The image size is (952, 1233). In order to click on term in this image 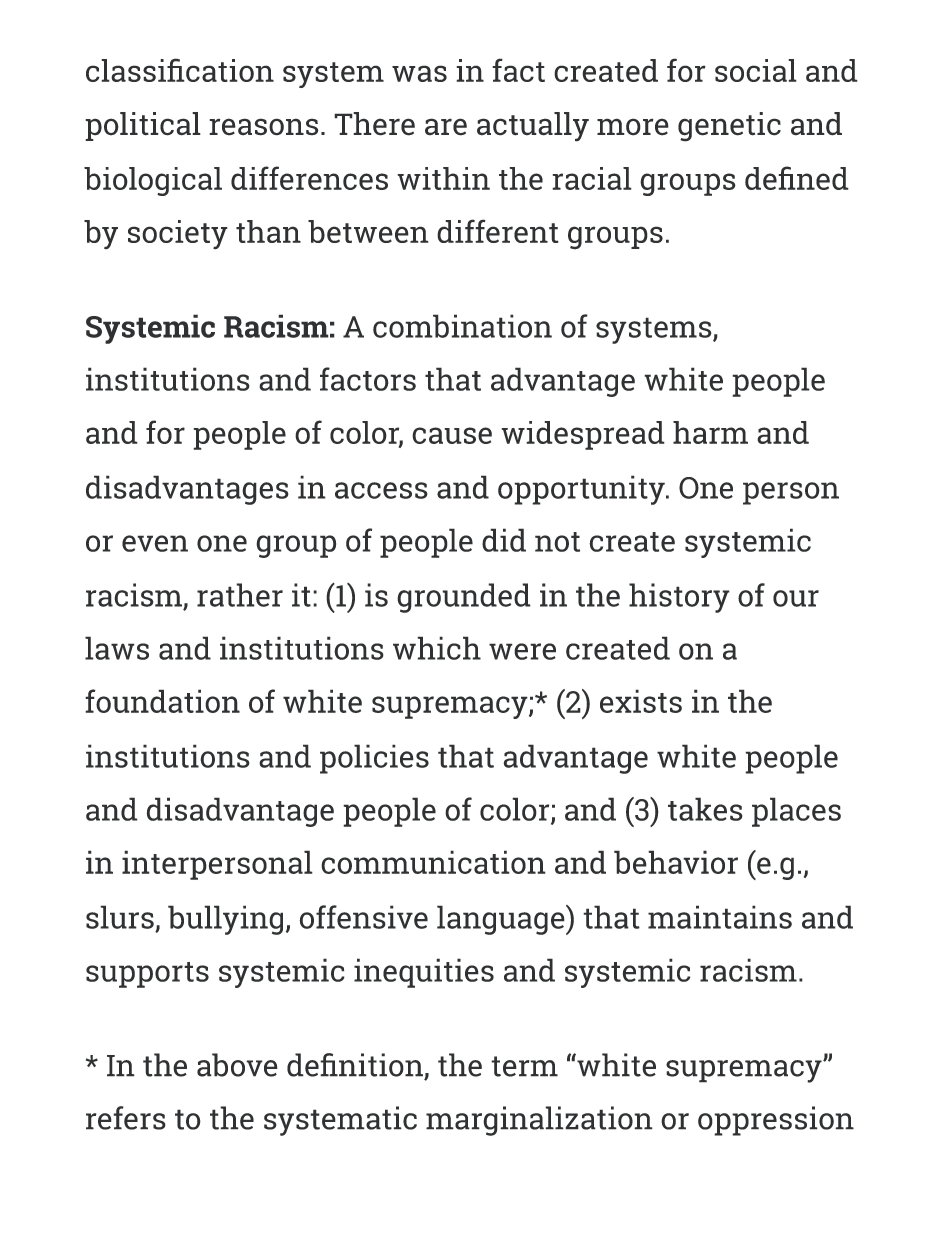, I will do `click(524, 1066)`.
